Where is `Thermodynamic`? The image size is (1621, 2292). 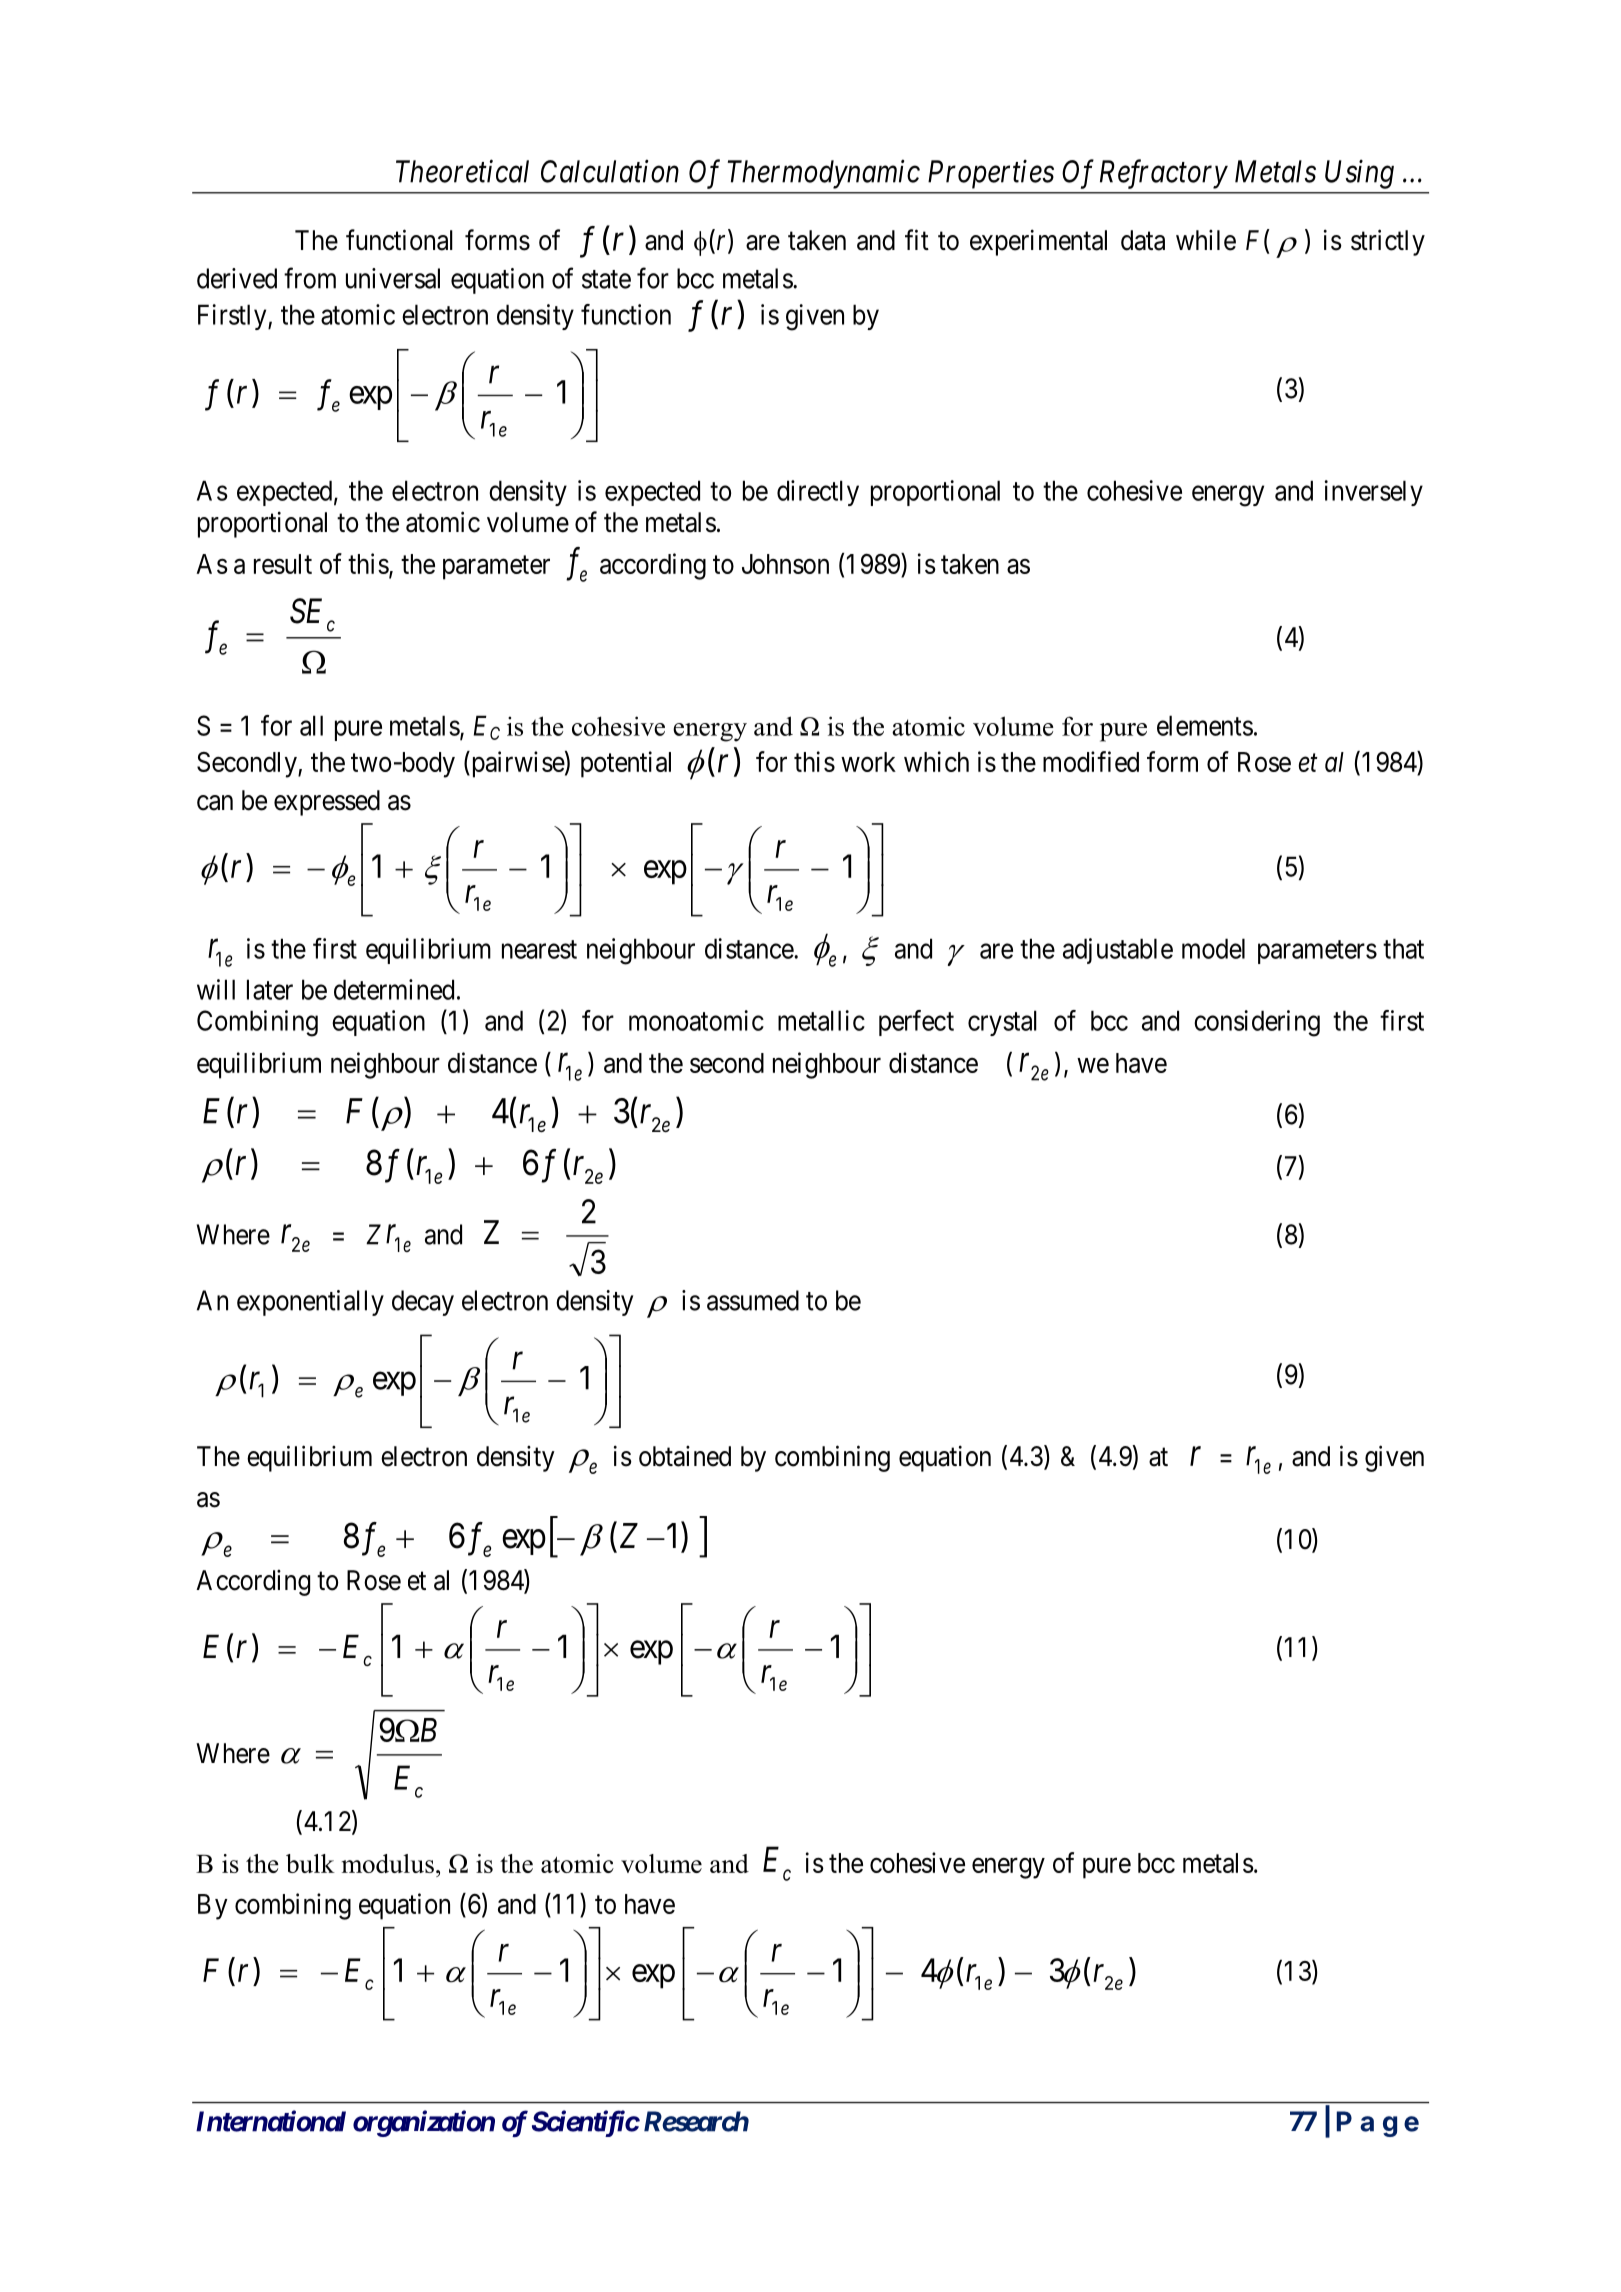
Thermodynamic is located at coordinates (824, 174).
